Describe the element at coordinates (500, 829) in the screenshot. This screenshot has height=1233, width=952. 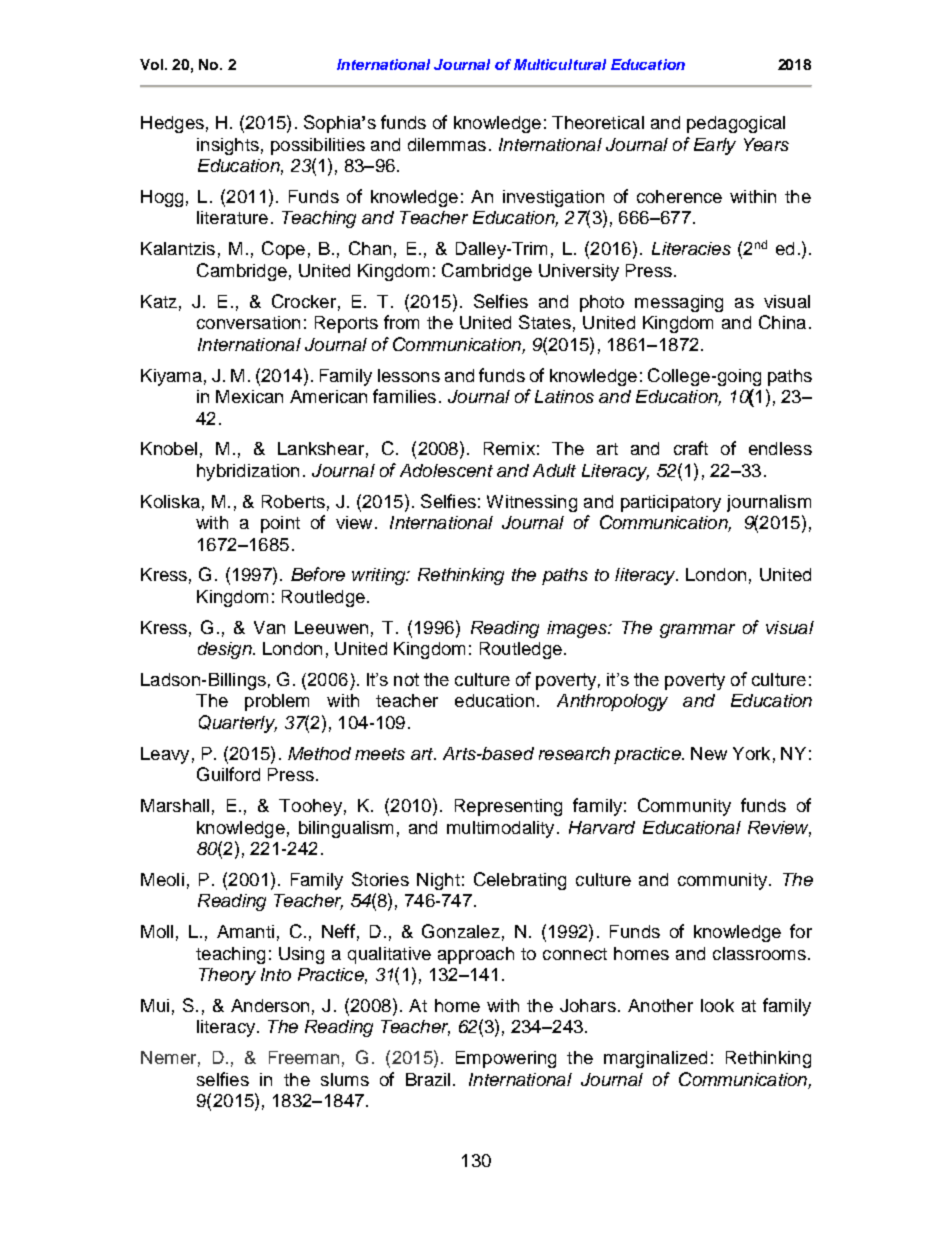
I see `multimodality` at that location.
